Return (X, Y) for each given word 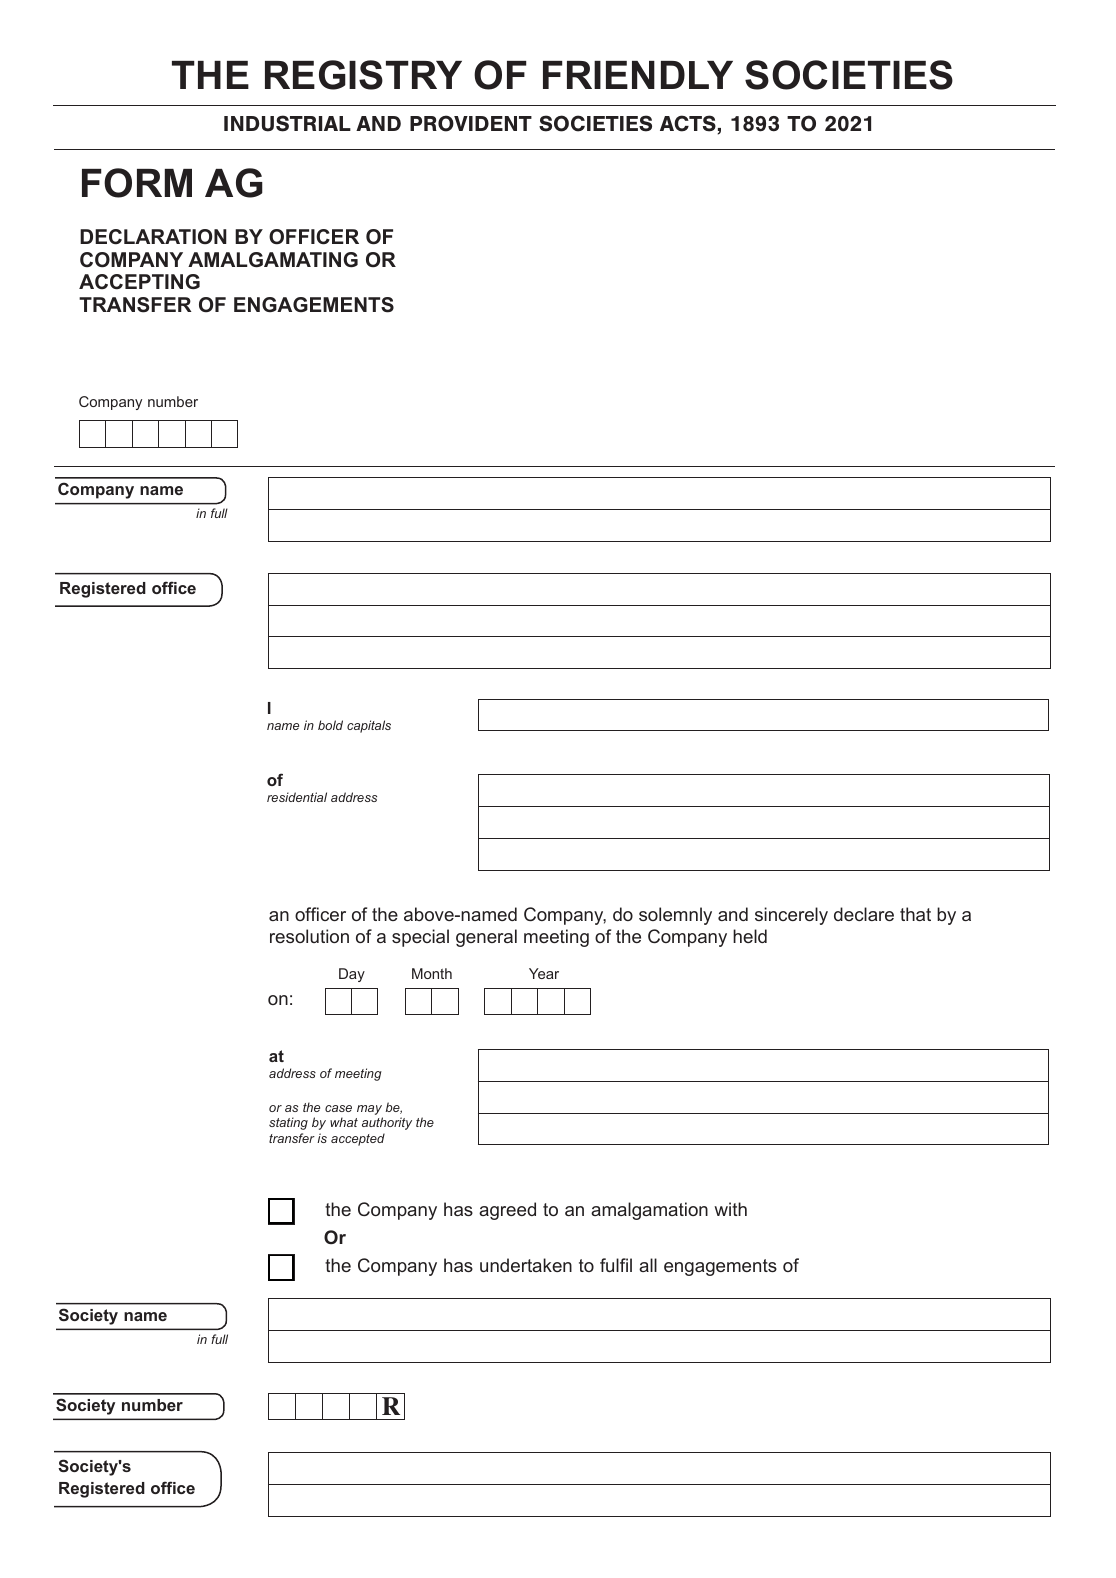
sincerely (791, 916)
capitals (369, 726)
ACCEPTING (139, 282)
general (486, 938)
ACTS (688, 123)
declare (864, 914)
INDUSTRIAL (287, 123)
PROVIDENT (471, 123)
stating (288, 1123)
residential (297, 797)
